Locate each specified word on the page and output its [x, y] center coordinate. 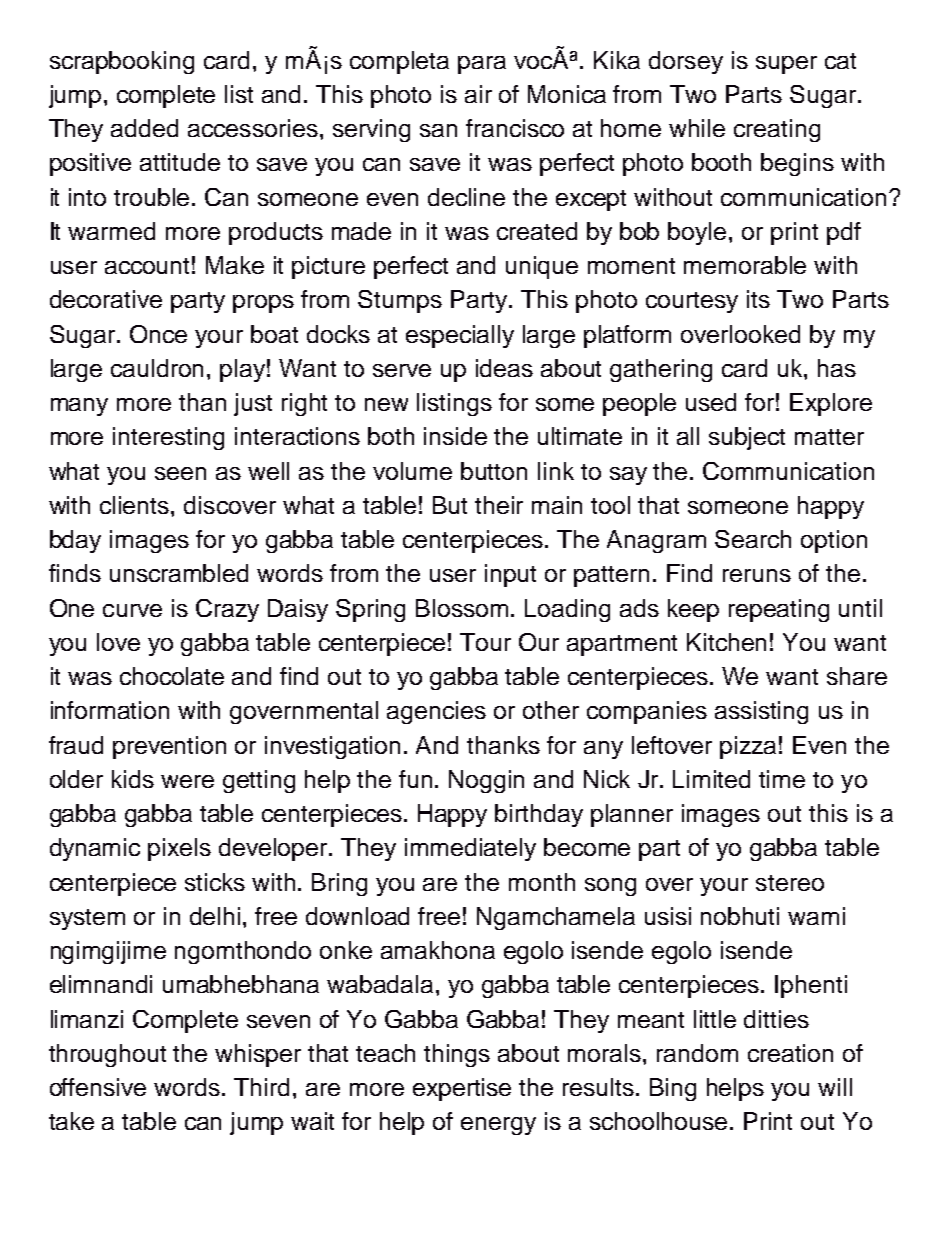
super [786, 65]
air [478, 94]
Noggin [486, 781]
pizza [748, 747]
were [187, 781]
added [144, 128]
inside [455, 436]
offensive [98, 1087]
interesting [168, 438]
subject [747, 438]
